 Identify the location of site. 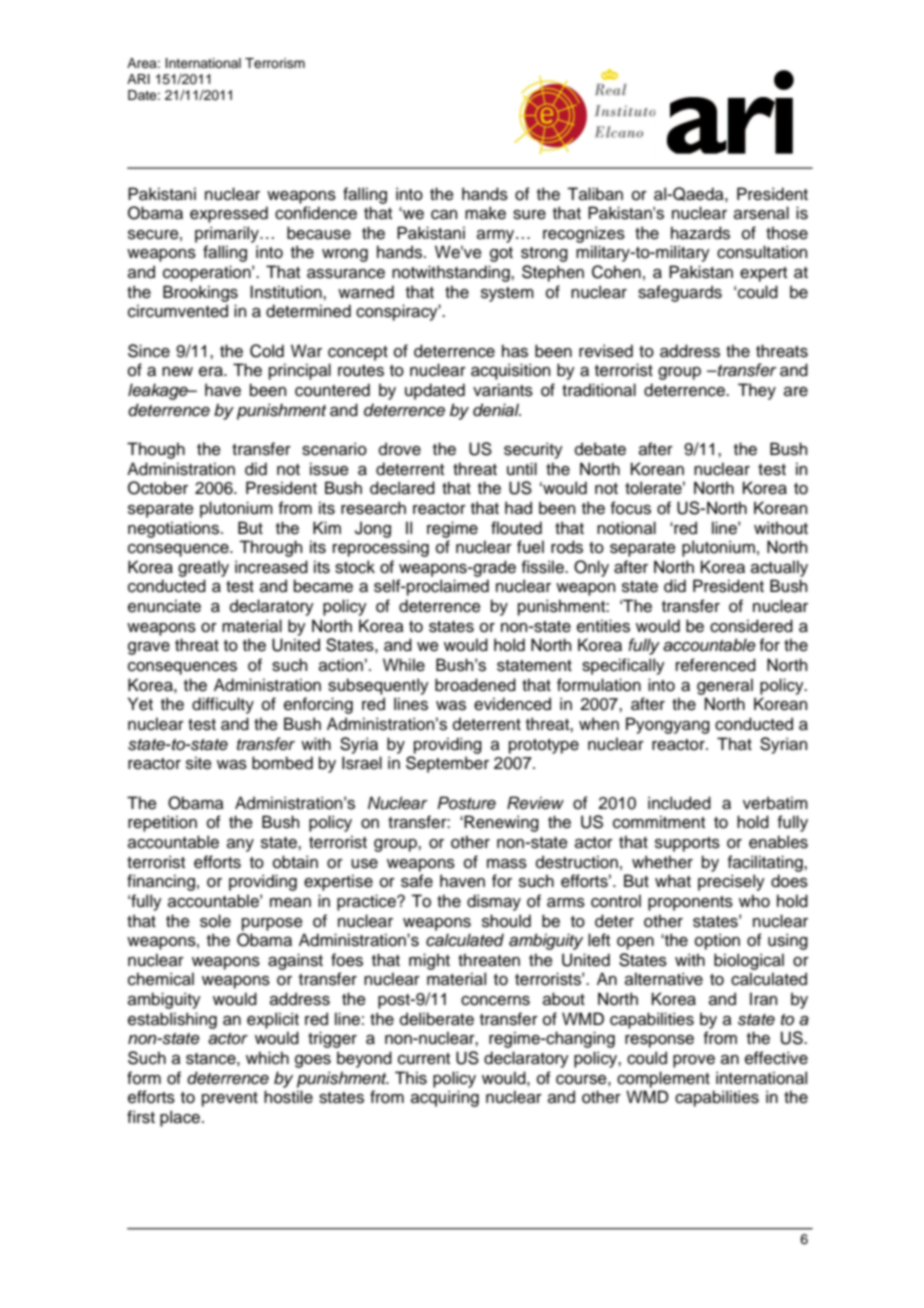
(199, 763).
